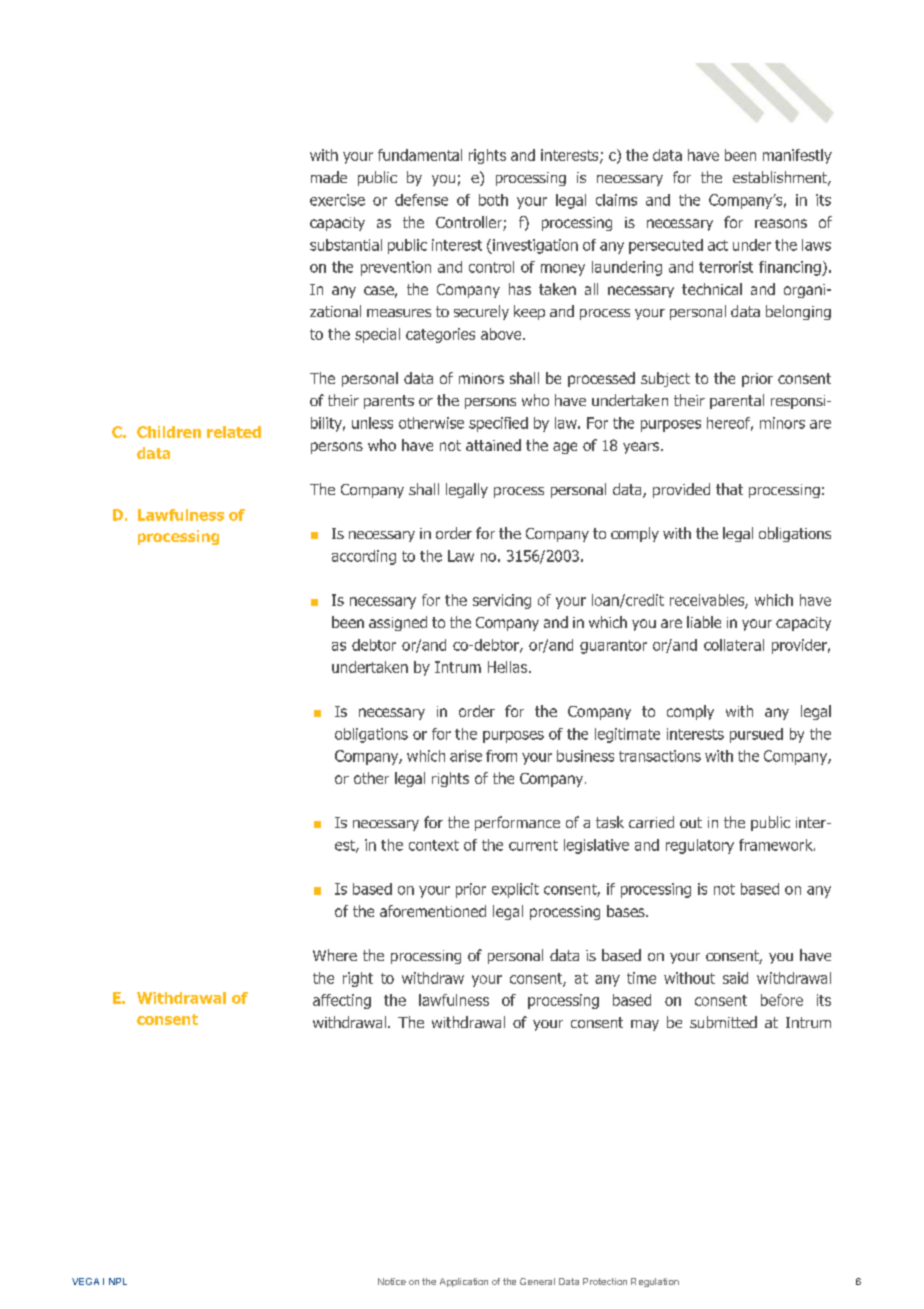  What do you see at coordinates (118, 1281) in the image?
I see `NPL` at bounding box center [118, 1281].
